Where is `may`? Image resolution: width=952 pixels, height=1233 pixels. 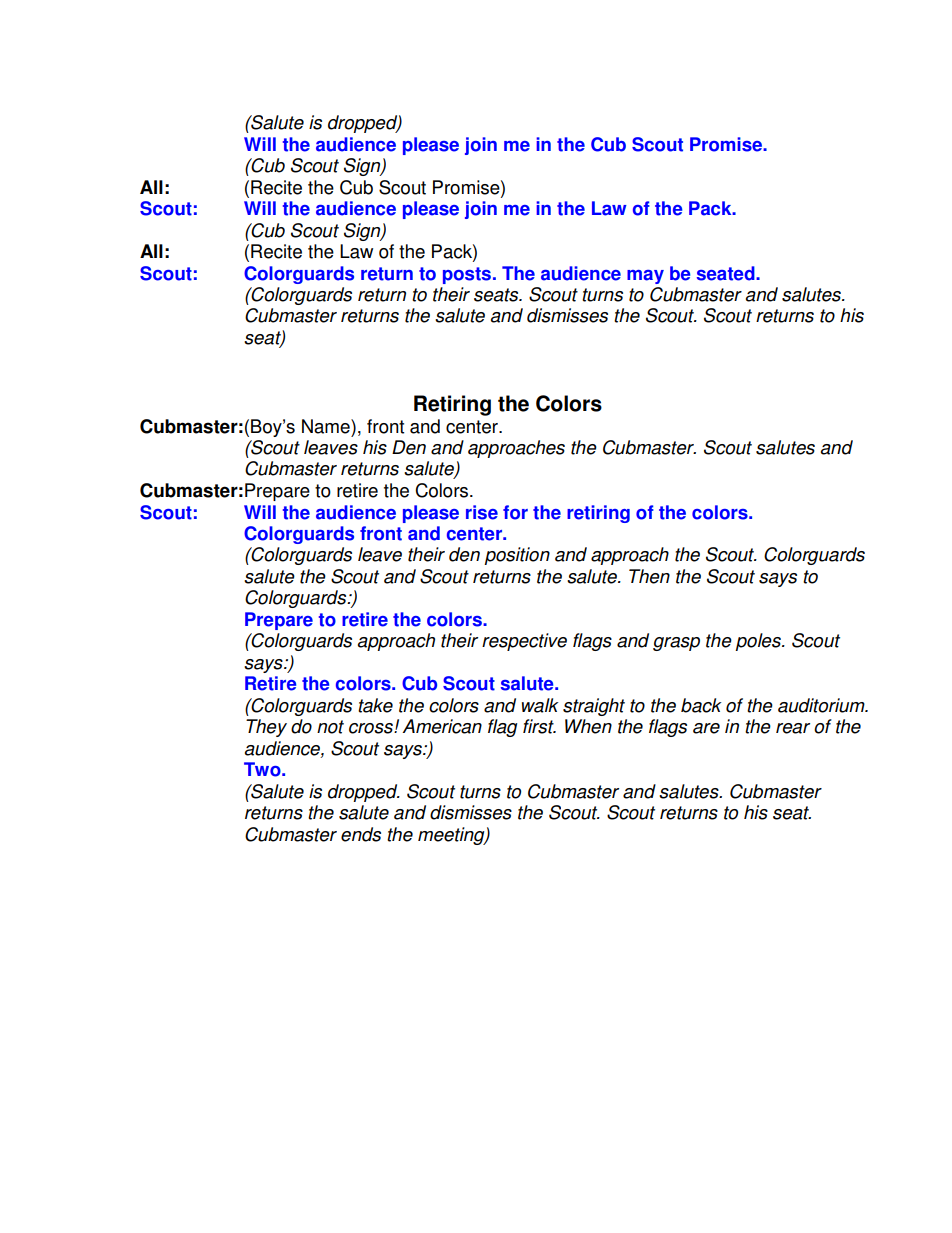
may is located at coordinates (645, 277).
